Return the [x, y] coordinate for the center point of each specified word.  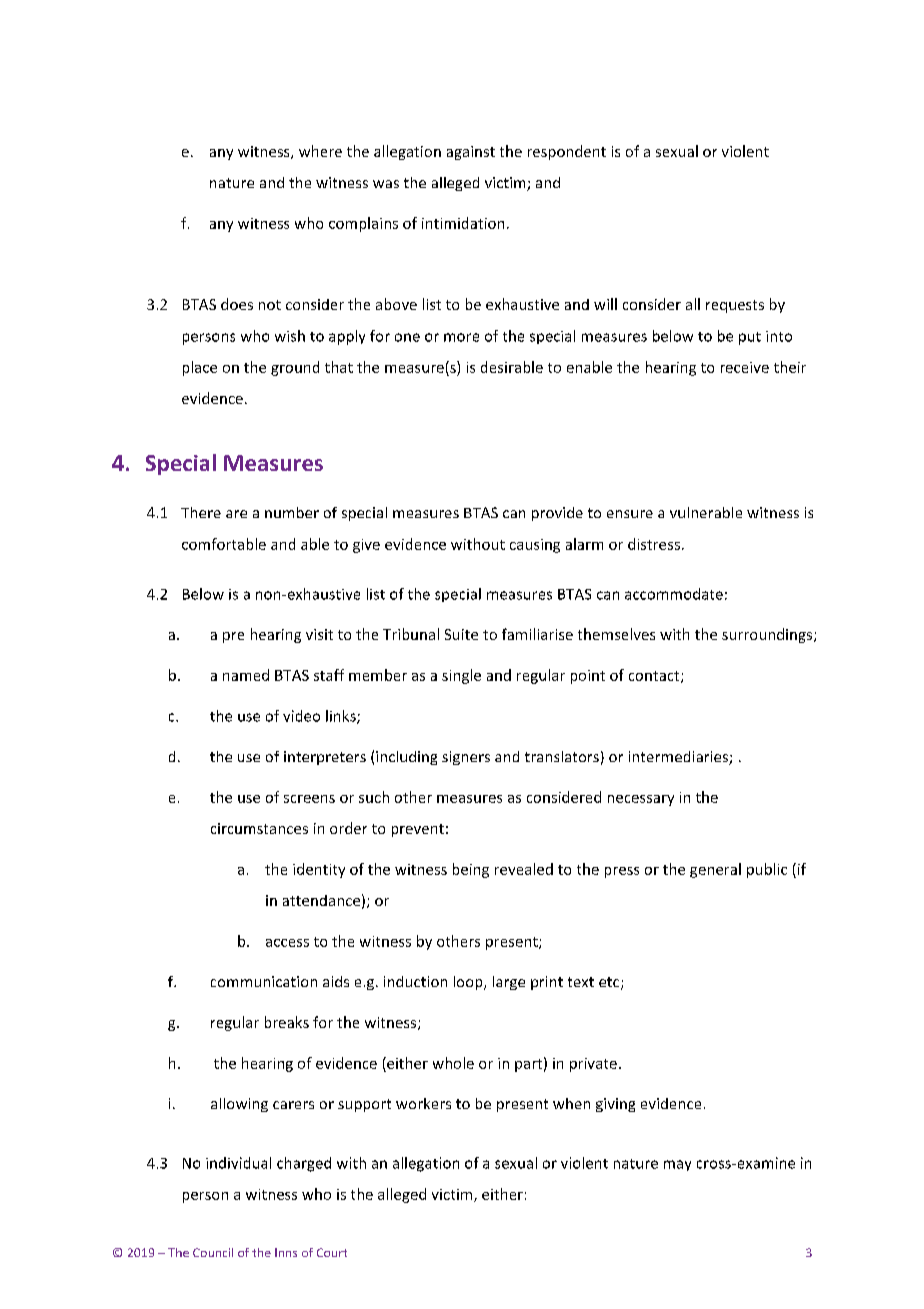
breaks [287, 1022]
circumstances [259, 828]
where [320, 151]
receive [745, 367]
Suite [461, 634]
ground [295, 368]
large [509, 983]
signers [466, 758]
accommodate [674, 594]
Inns [286, 1252]
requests [735, 306]
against [471, 153]
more [461, 337]
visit [319, 634]
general [715, 870]
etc [610, 983]
